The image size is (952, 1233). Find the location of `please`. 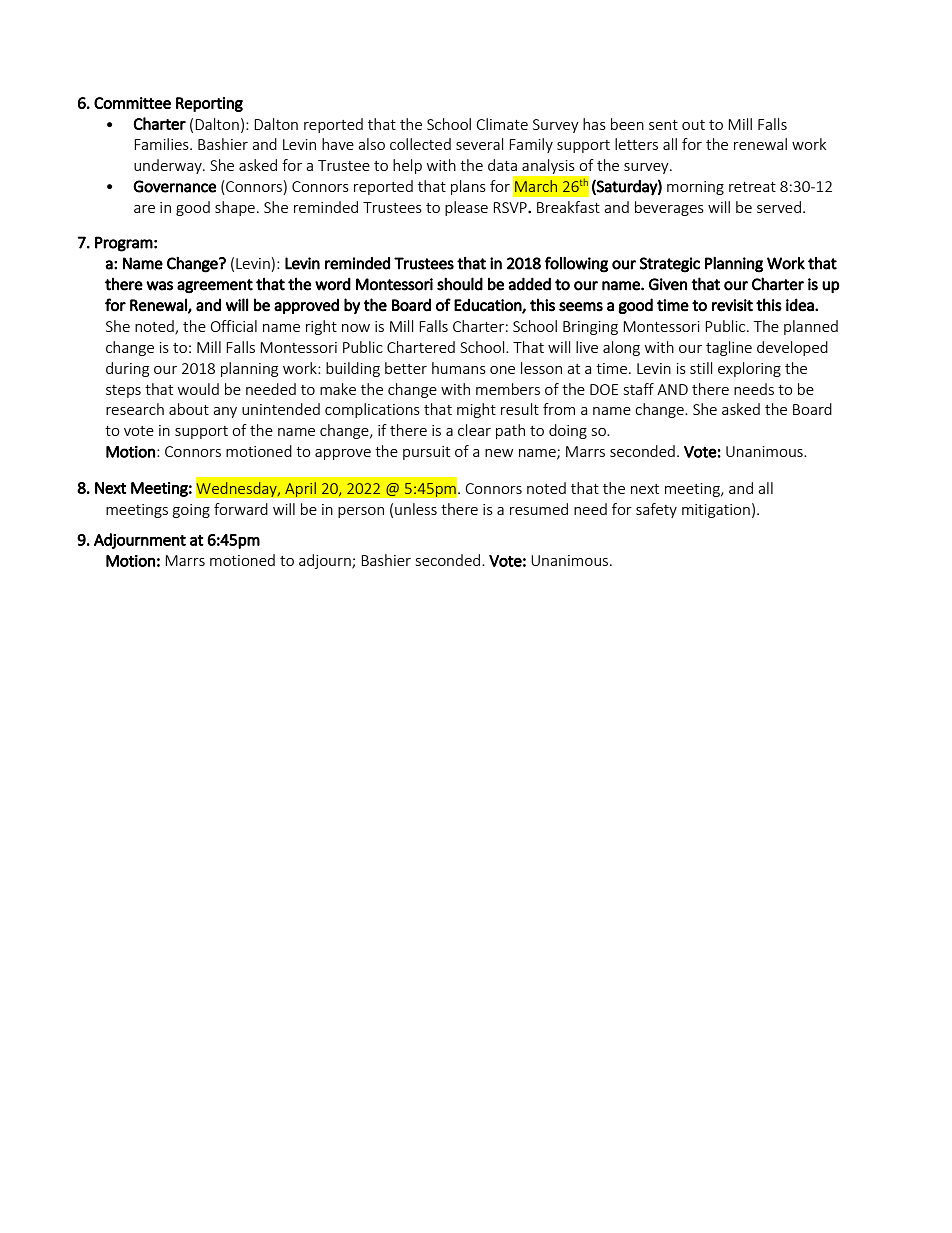

please is located at coordinates (466, 208).
